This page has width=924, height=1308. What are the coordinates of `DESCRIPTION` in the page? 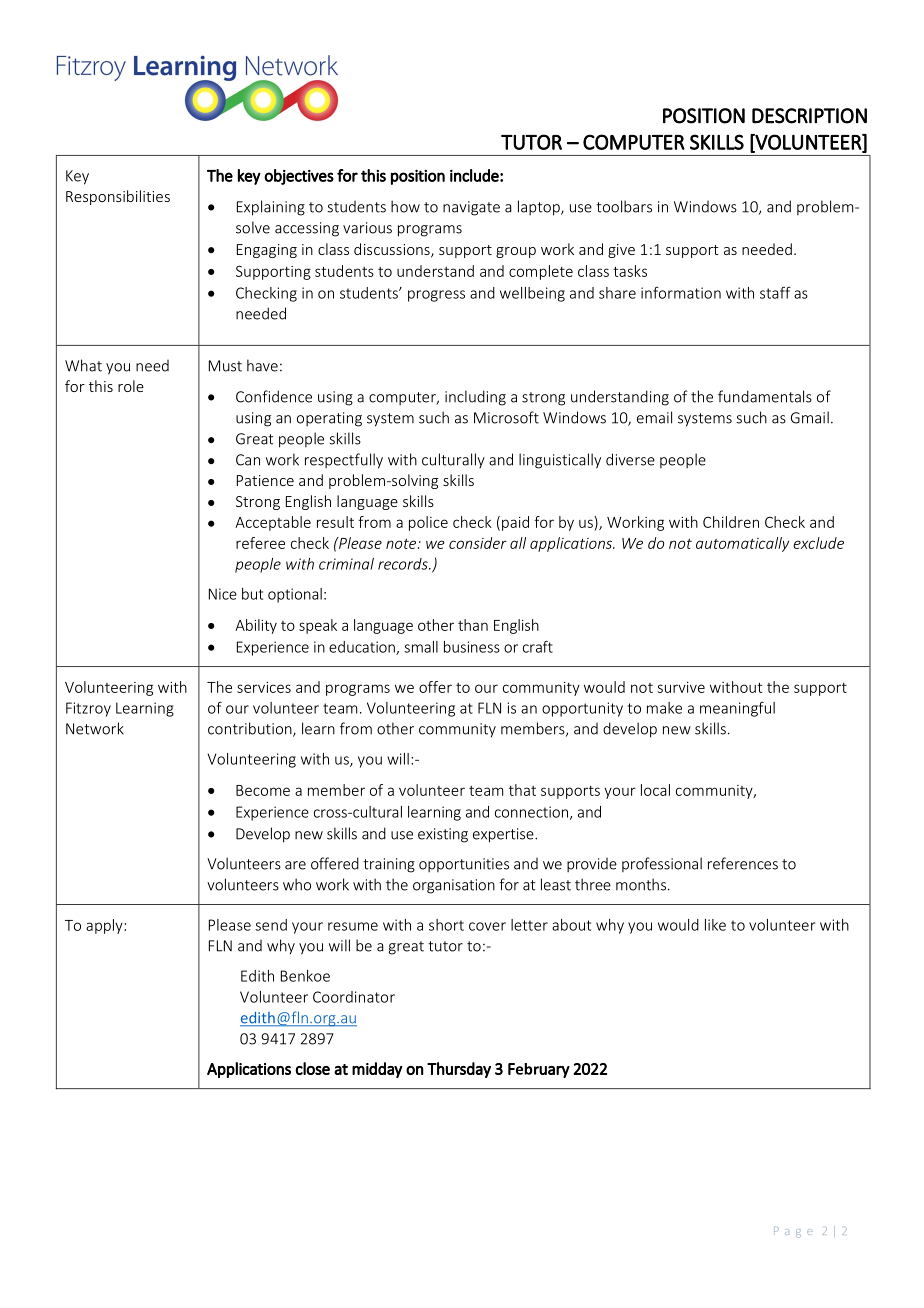 It's located at (809, 116).
